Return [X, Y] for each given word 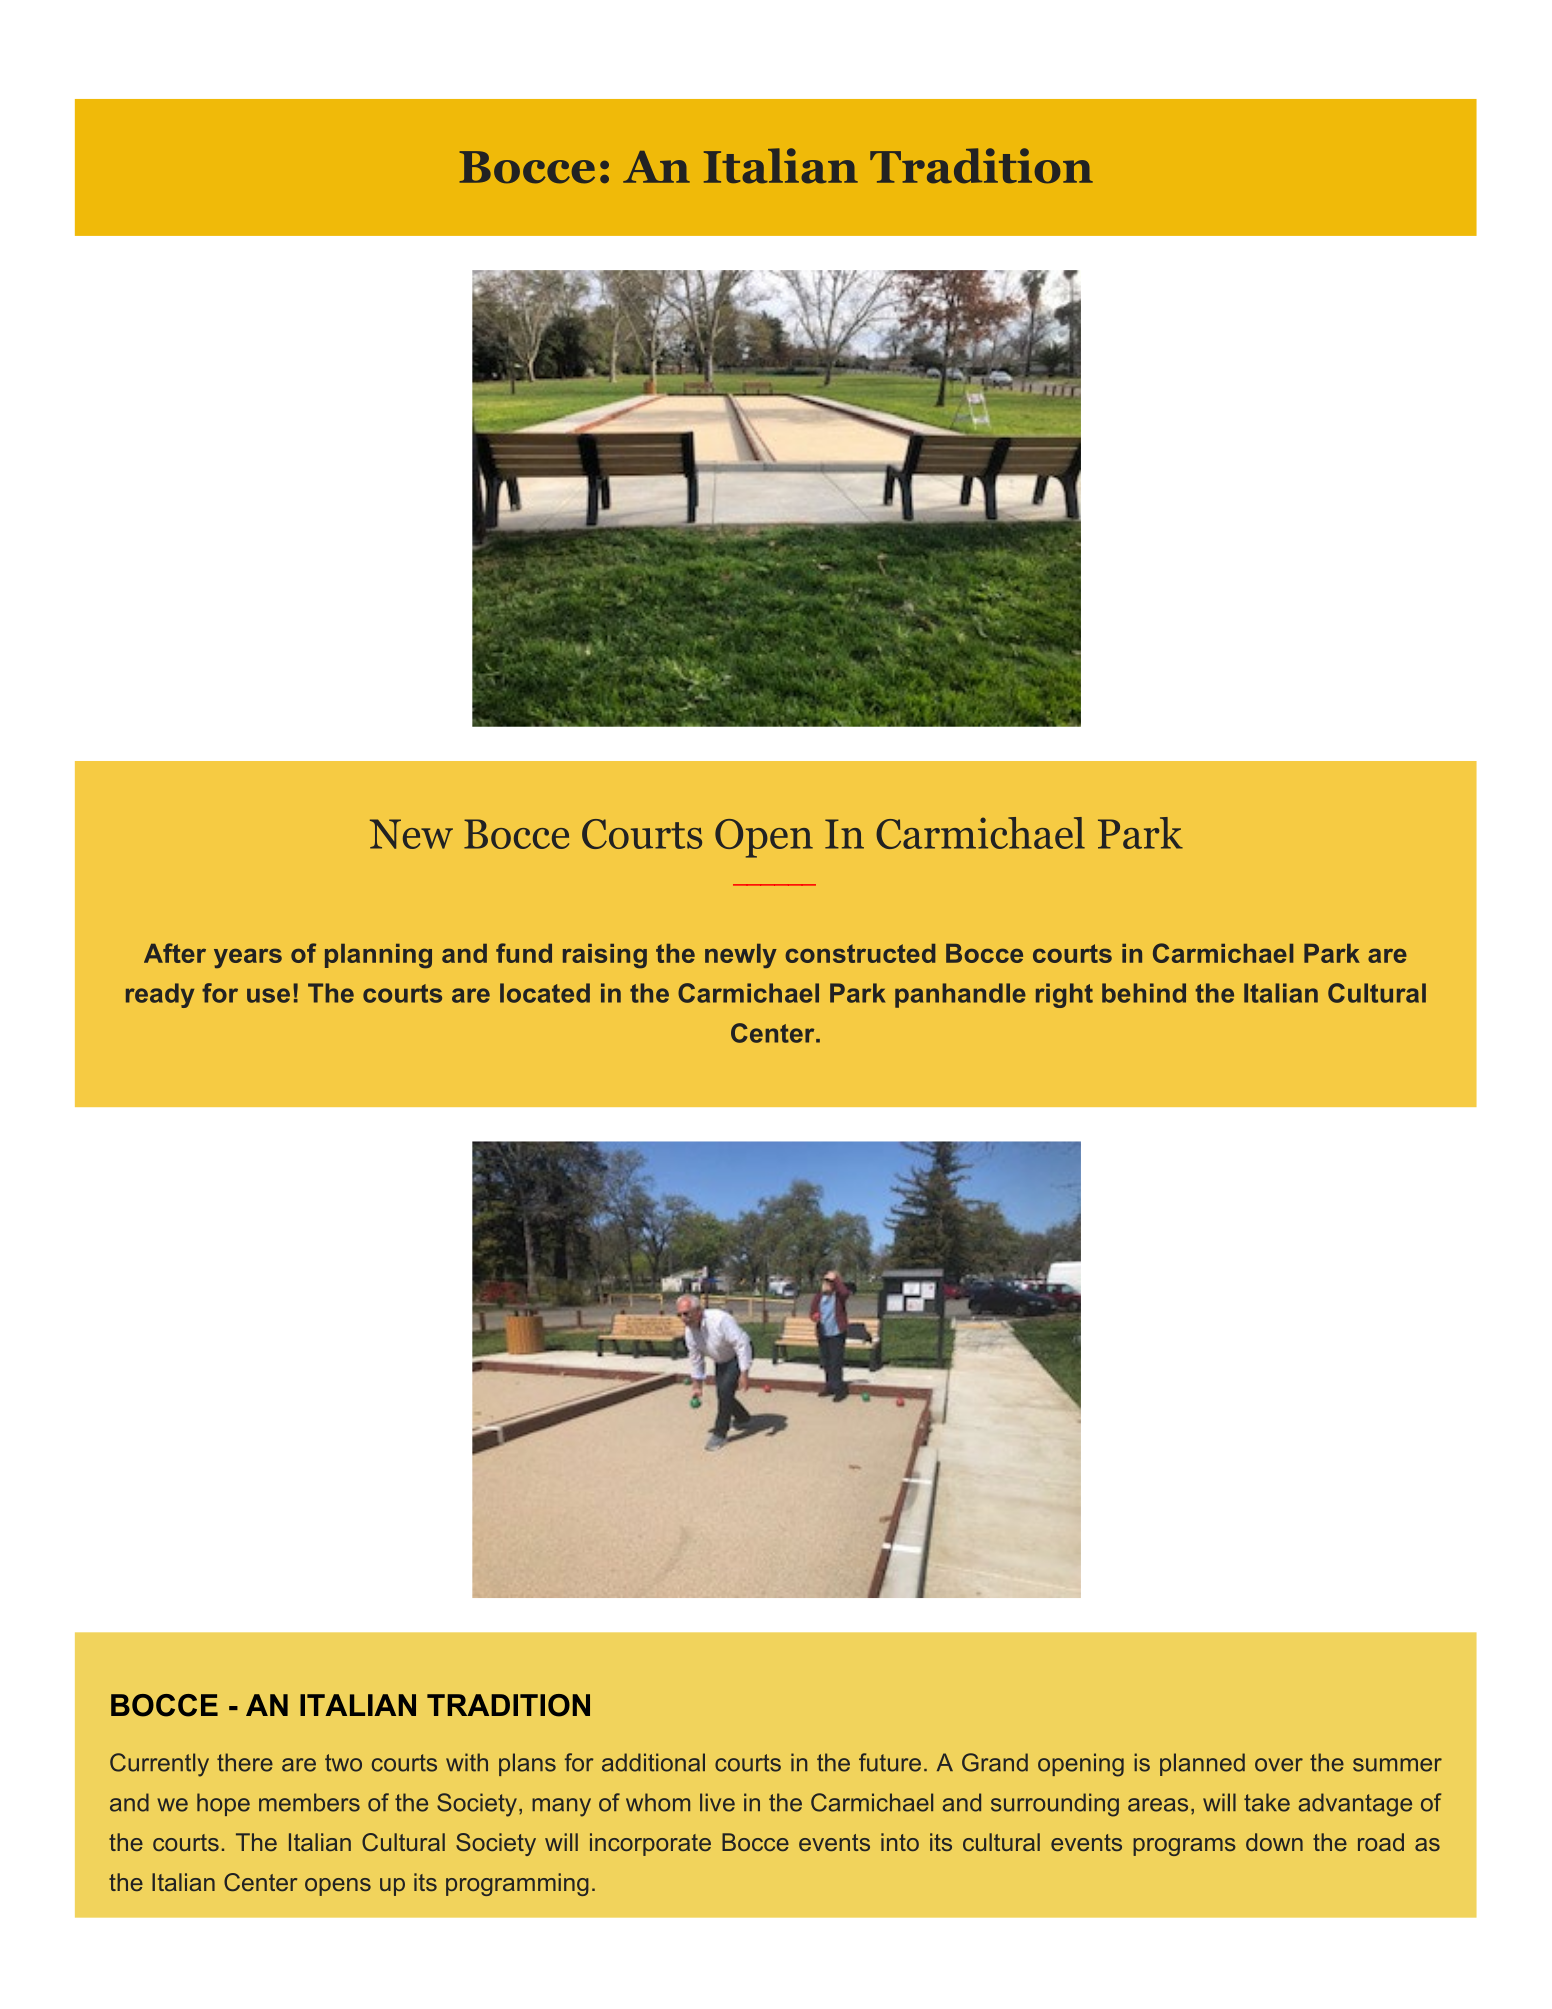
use [268, 995]
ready [160, 995]
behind [1144, 993]
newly [741, 956]
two [343, 1763]
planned [1202, 1764]
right [1064, 995]
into [900, 1842]
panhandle [960, 995]
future [890, 1762]
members [309, 1802]
